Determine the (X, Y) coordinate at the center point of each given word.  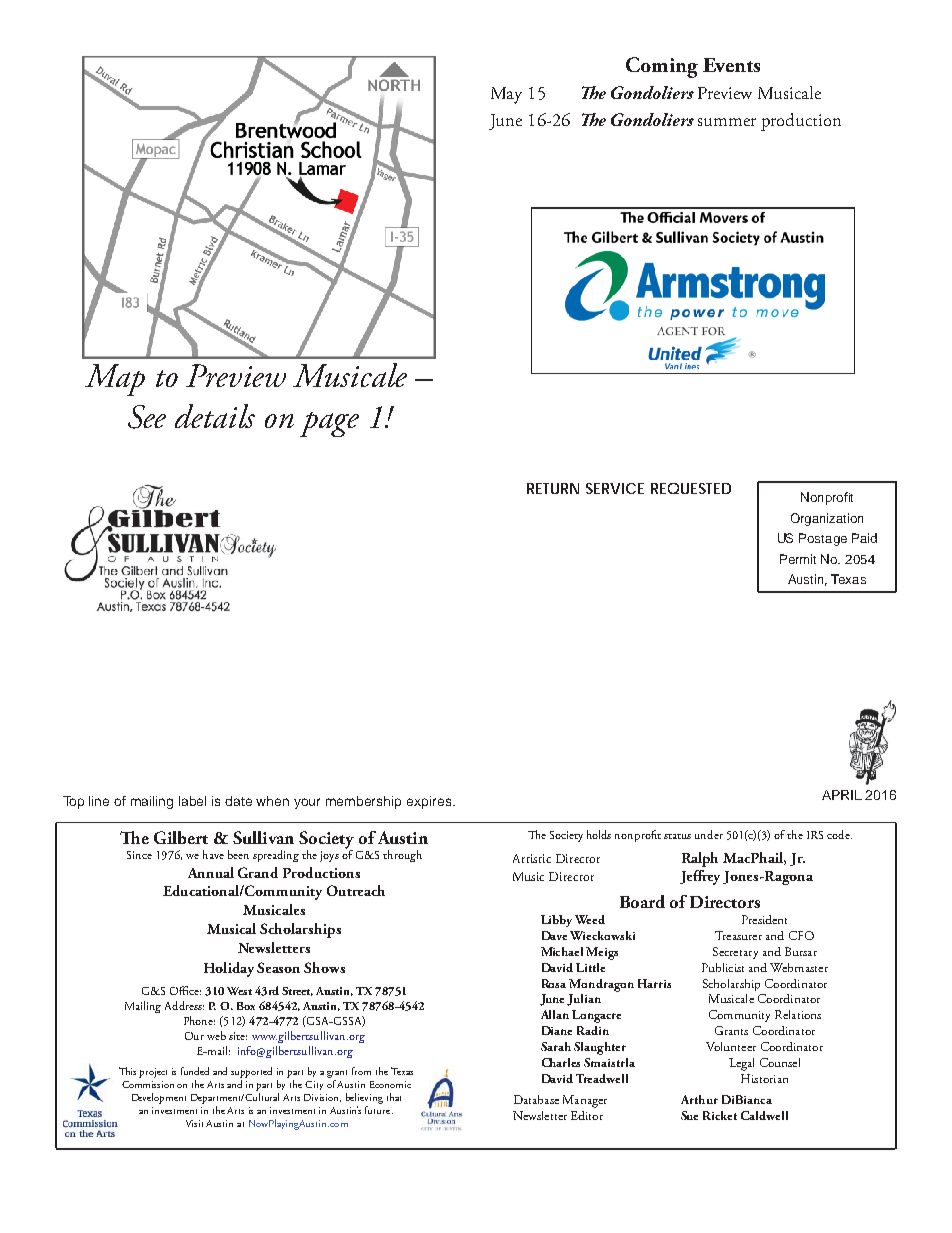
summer (727, 122)
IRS (815, 835)
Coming (662, 67)
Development (159, 1098)
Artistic (532, 858)
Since (139, 855)
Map (115, 380)
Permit (798, 559)
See (147, 417)
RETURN (553, 488)
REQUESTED (691, 488)
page (329, 424)
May (506, 95)
